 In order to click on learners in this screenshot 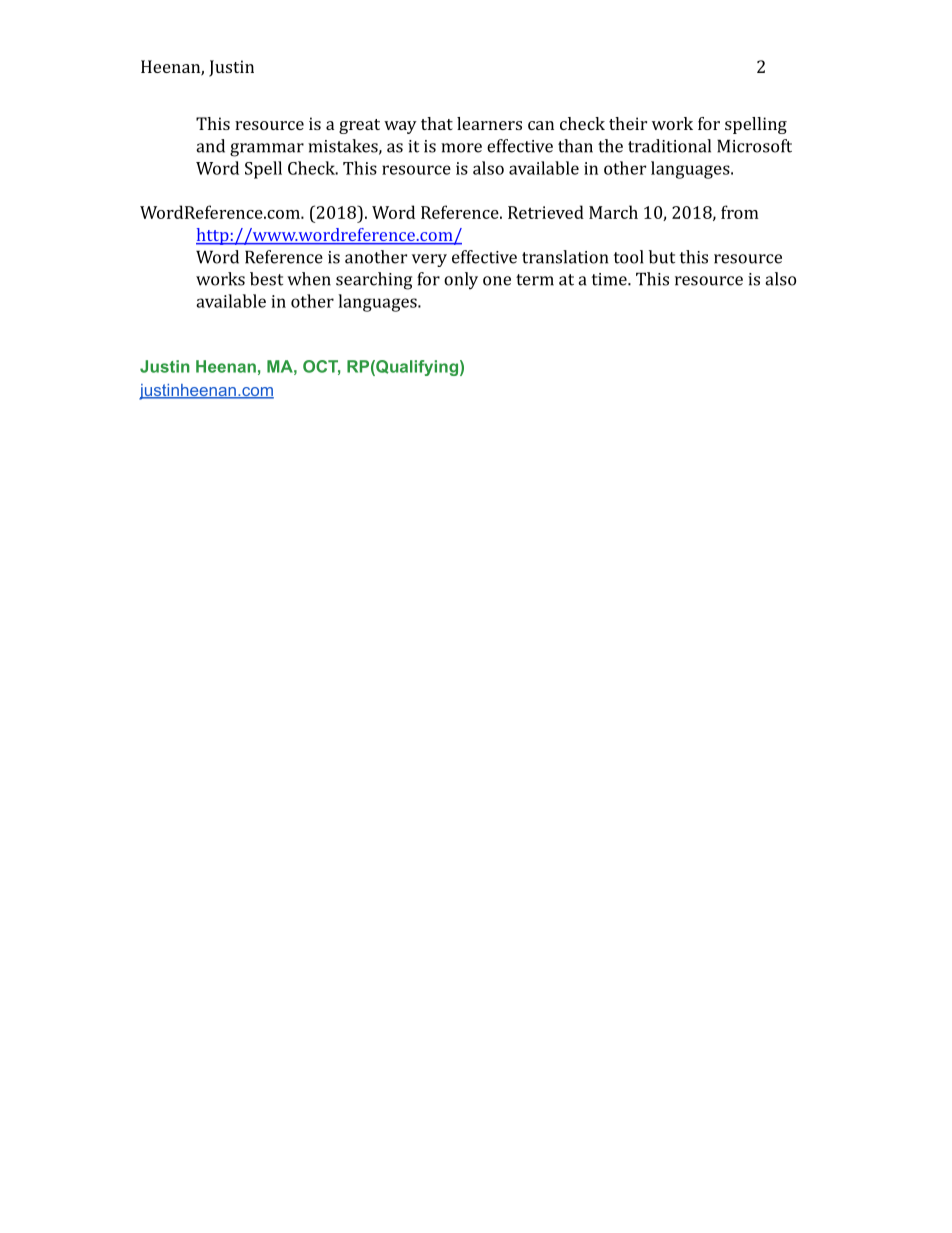, I will do `click(489, 123)`.
